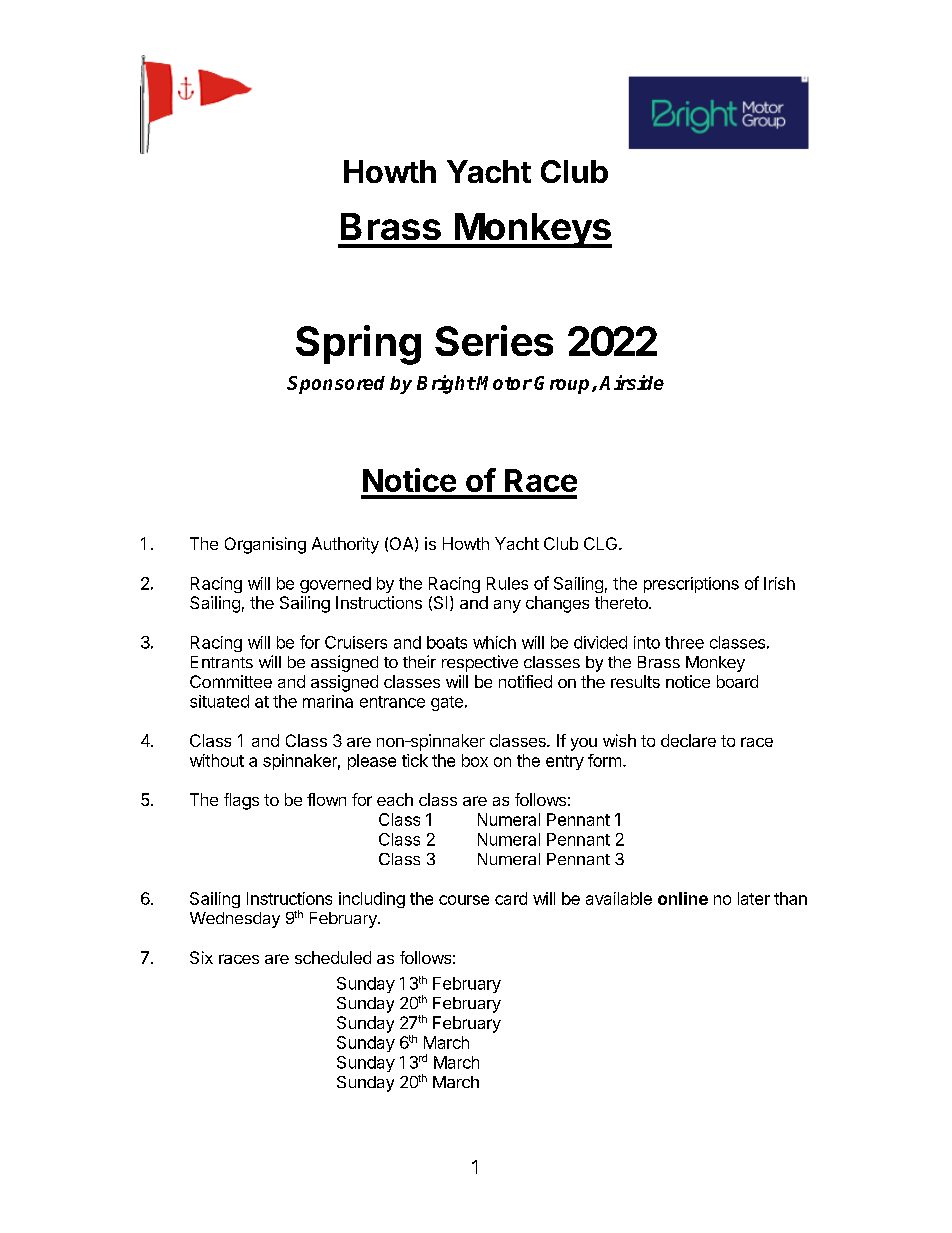  I want to click on Series, so click(494, 340).
